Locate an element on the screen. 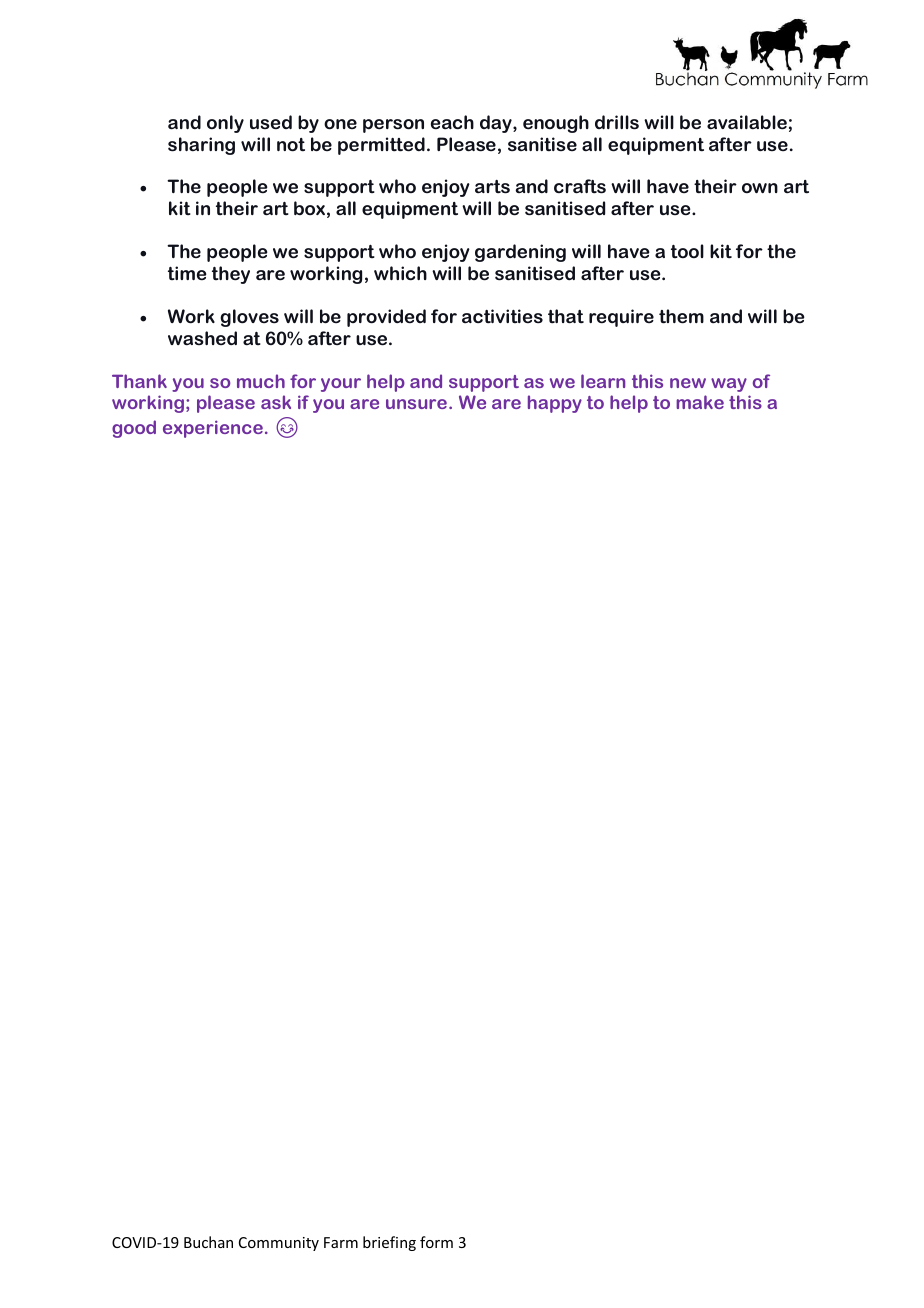 The width and height of the screenshot is (924, 1308). new is located at coordinates (688, 383).
